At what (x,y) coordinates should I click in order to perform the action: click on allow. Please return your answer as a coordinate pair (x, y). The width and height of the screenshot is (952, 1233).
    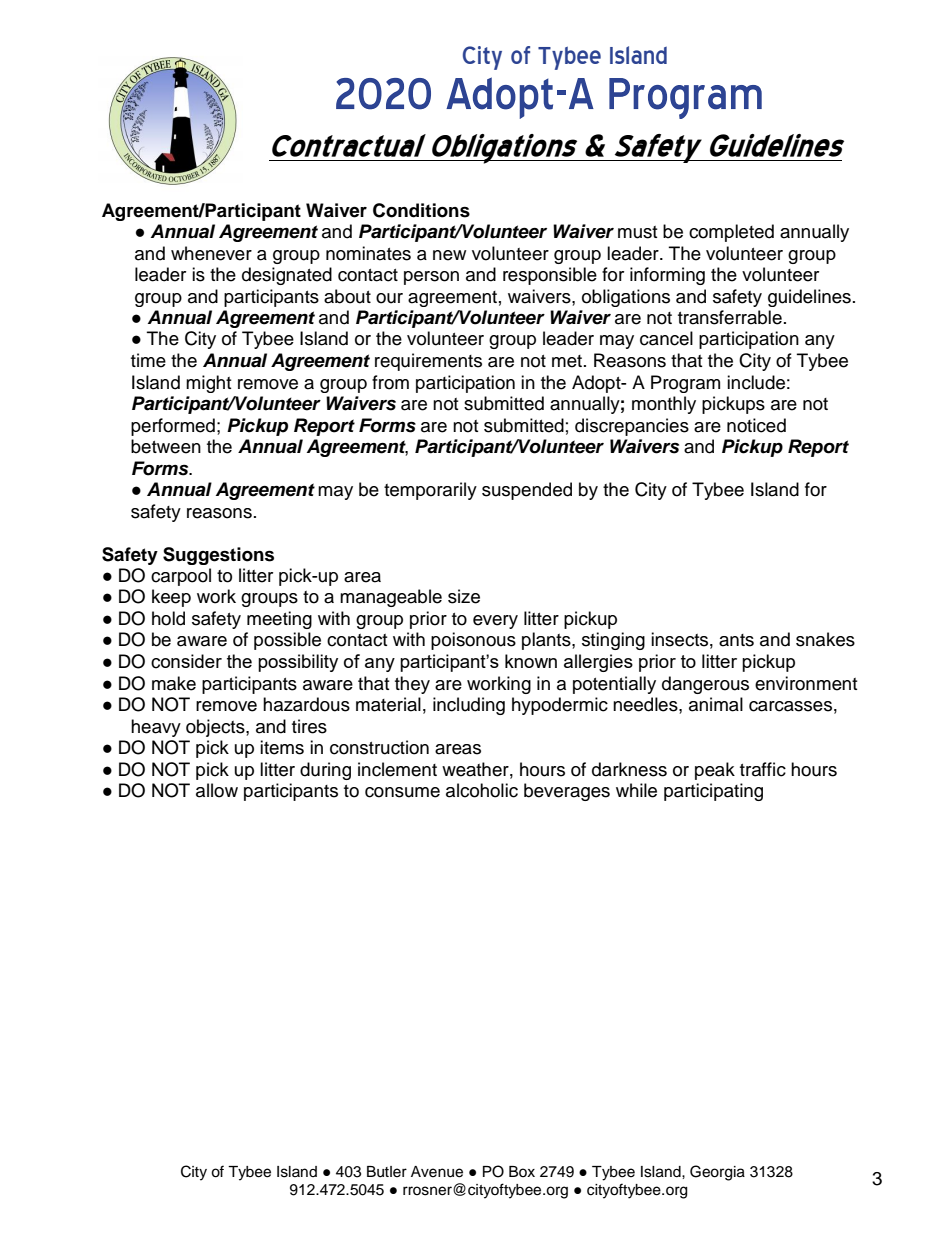
    Looking at the image, I should click on (217, 790).
